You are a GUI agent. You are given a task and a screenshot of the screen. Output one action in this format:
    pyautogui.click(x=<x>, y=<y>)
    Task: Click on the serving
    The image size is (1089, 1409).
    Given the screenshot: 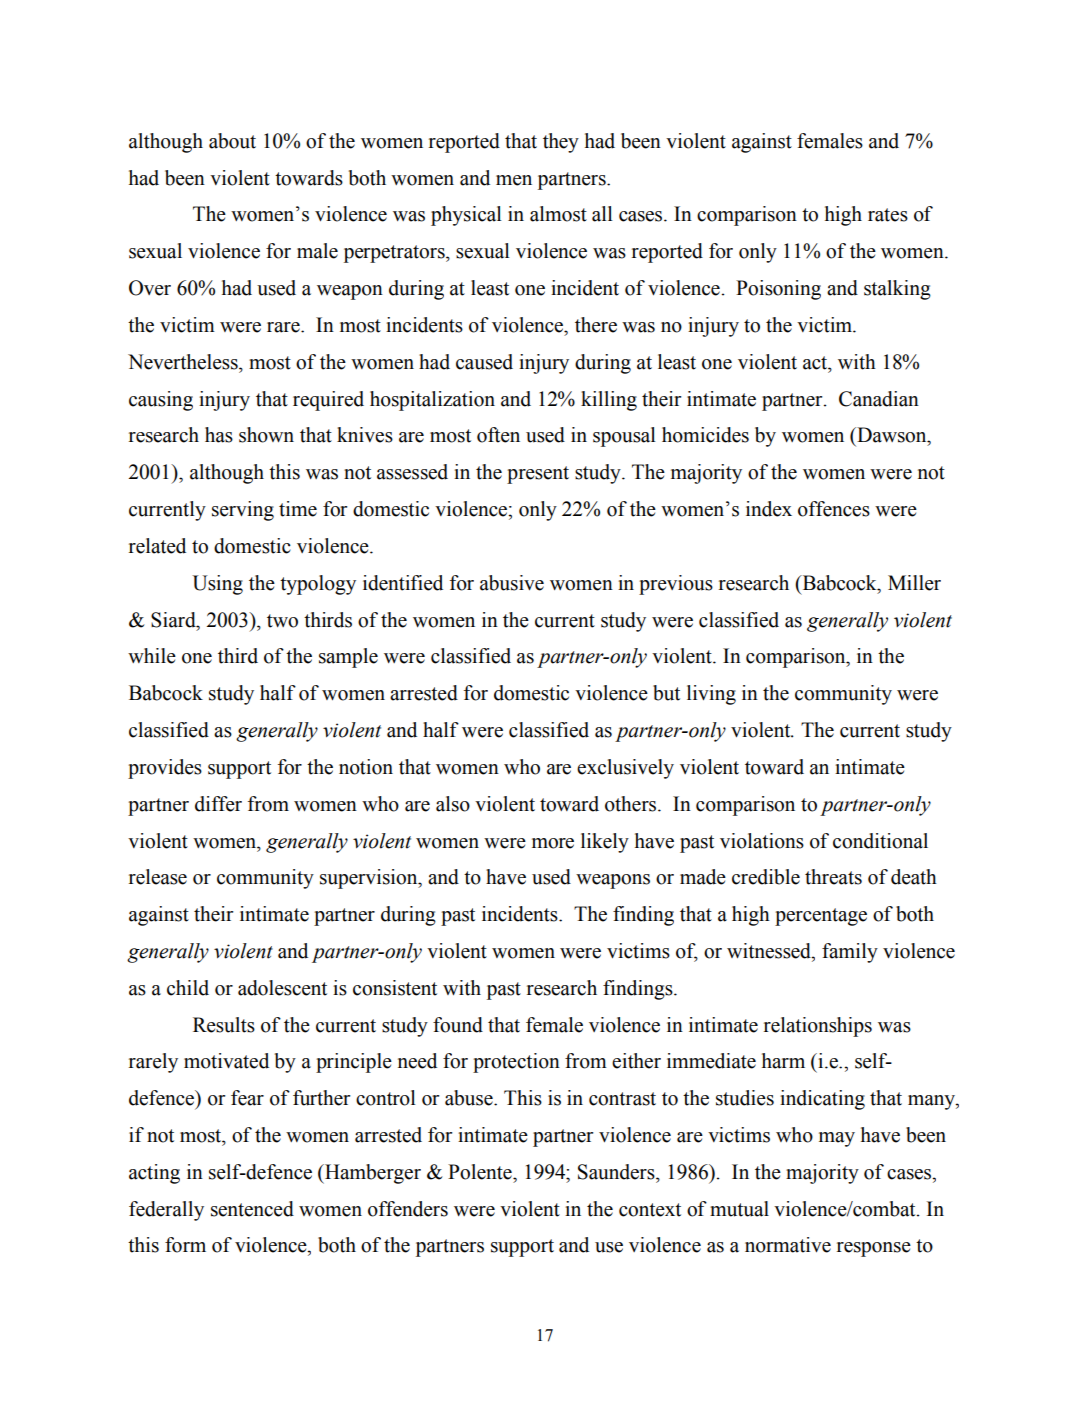 What is the action you would take?
    pyautogui.click(x=243, y=511)
